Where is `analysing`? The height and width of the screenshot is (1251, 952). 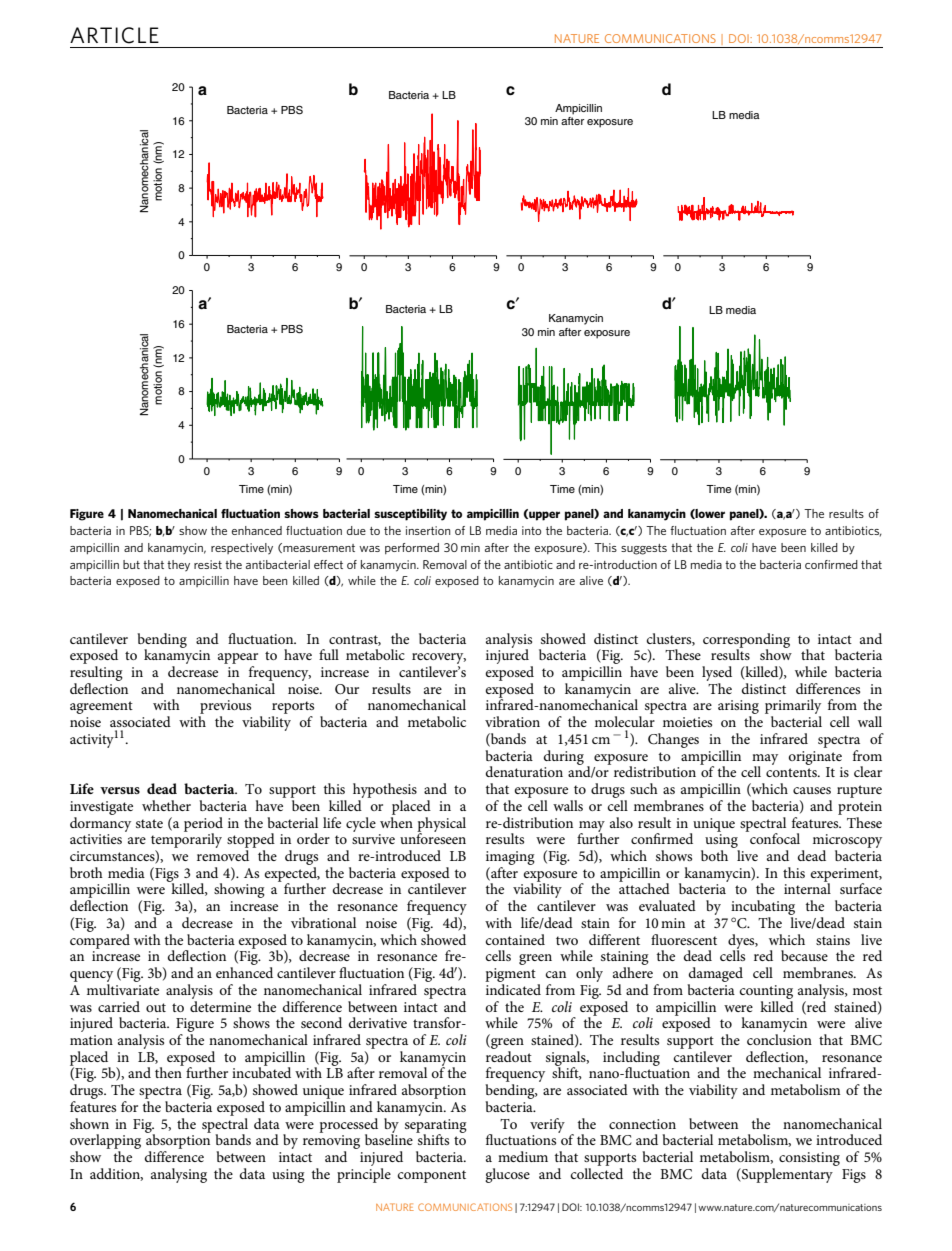
analysing is located at coordinates (179, 1175).
